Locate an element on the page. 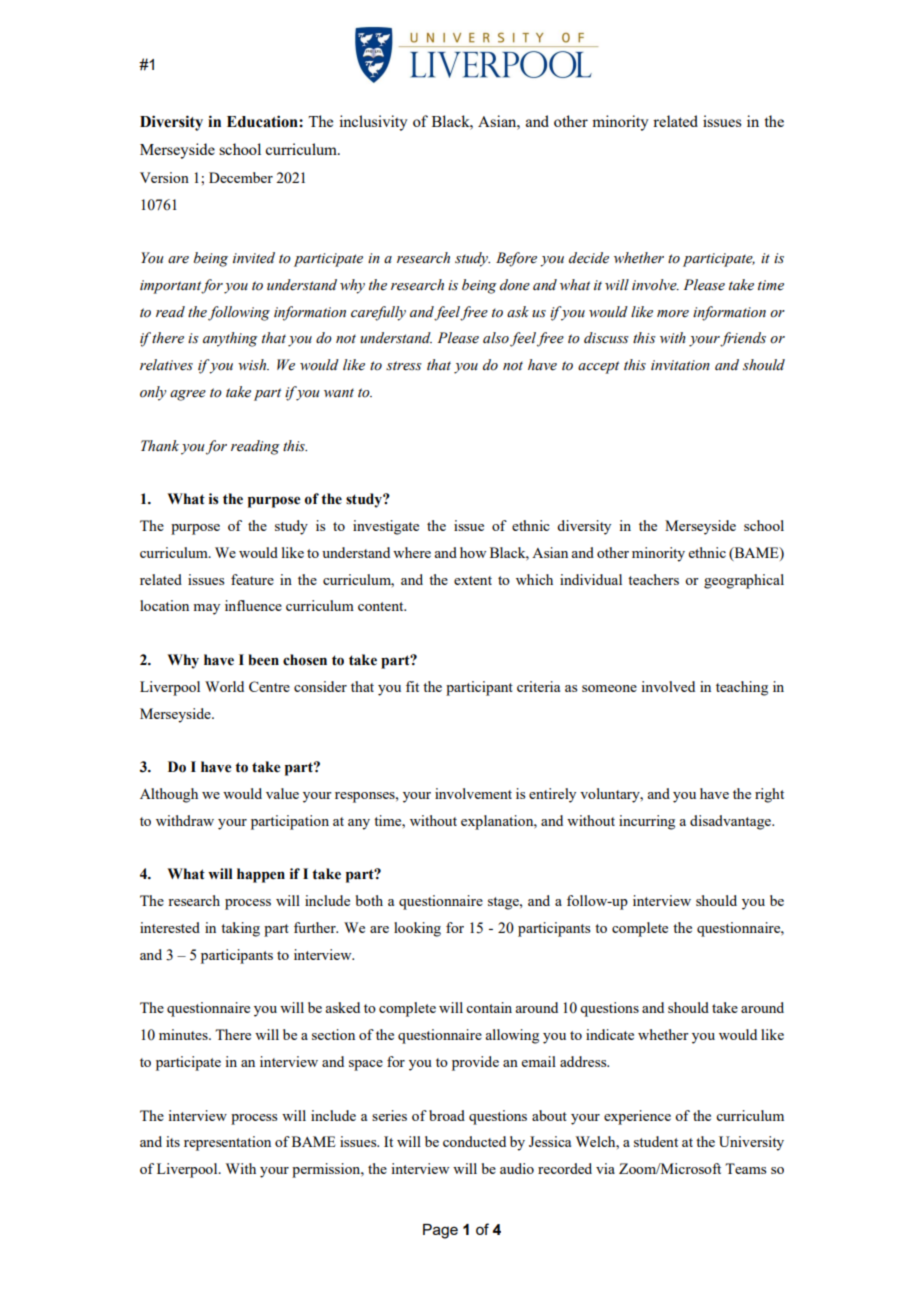 This document has width=924, height=1308. feature is located at coordinates (252, 579).
